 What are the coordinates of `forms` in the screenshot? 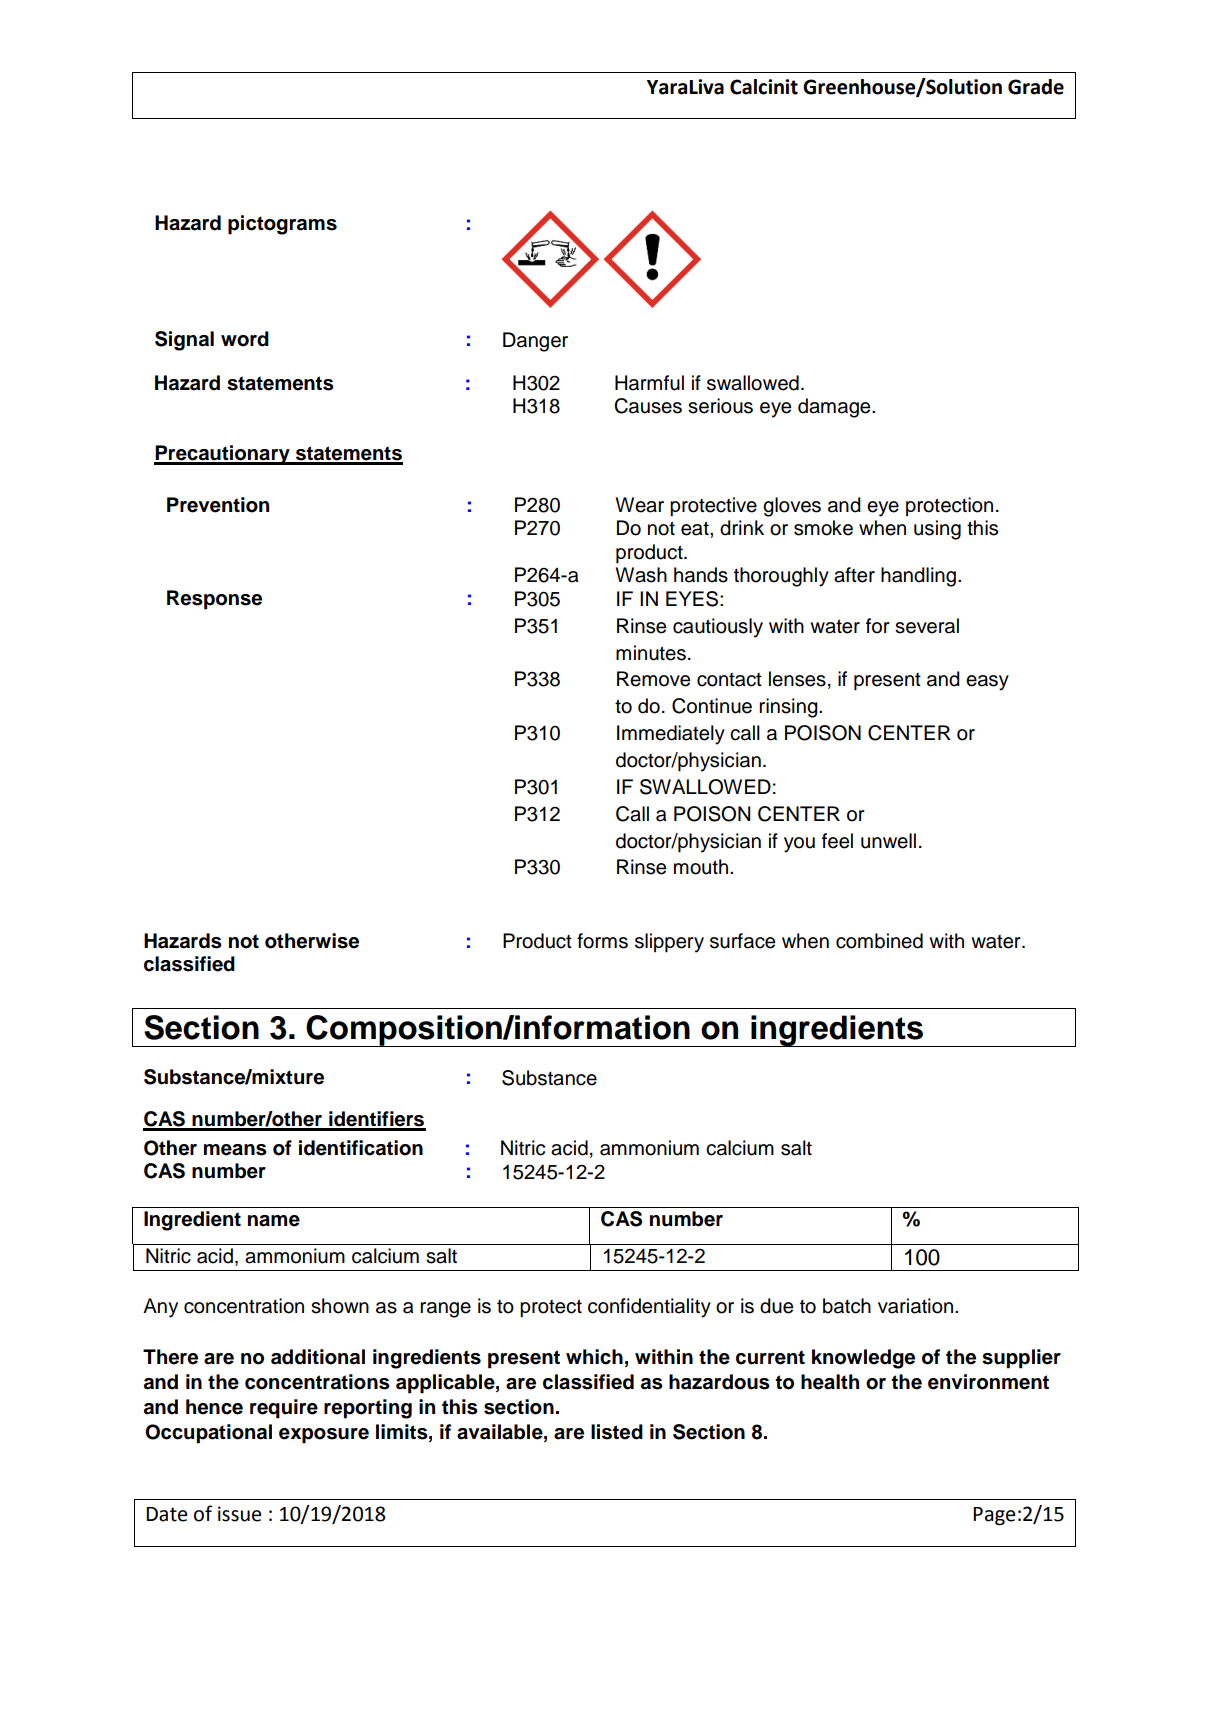 It's located at (602, 941).
